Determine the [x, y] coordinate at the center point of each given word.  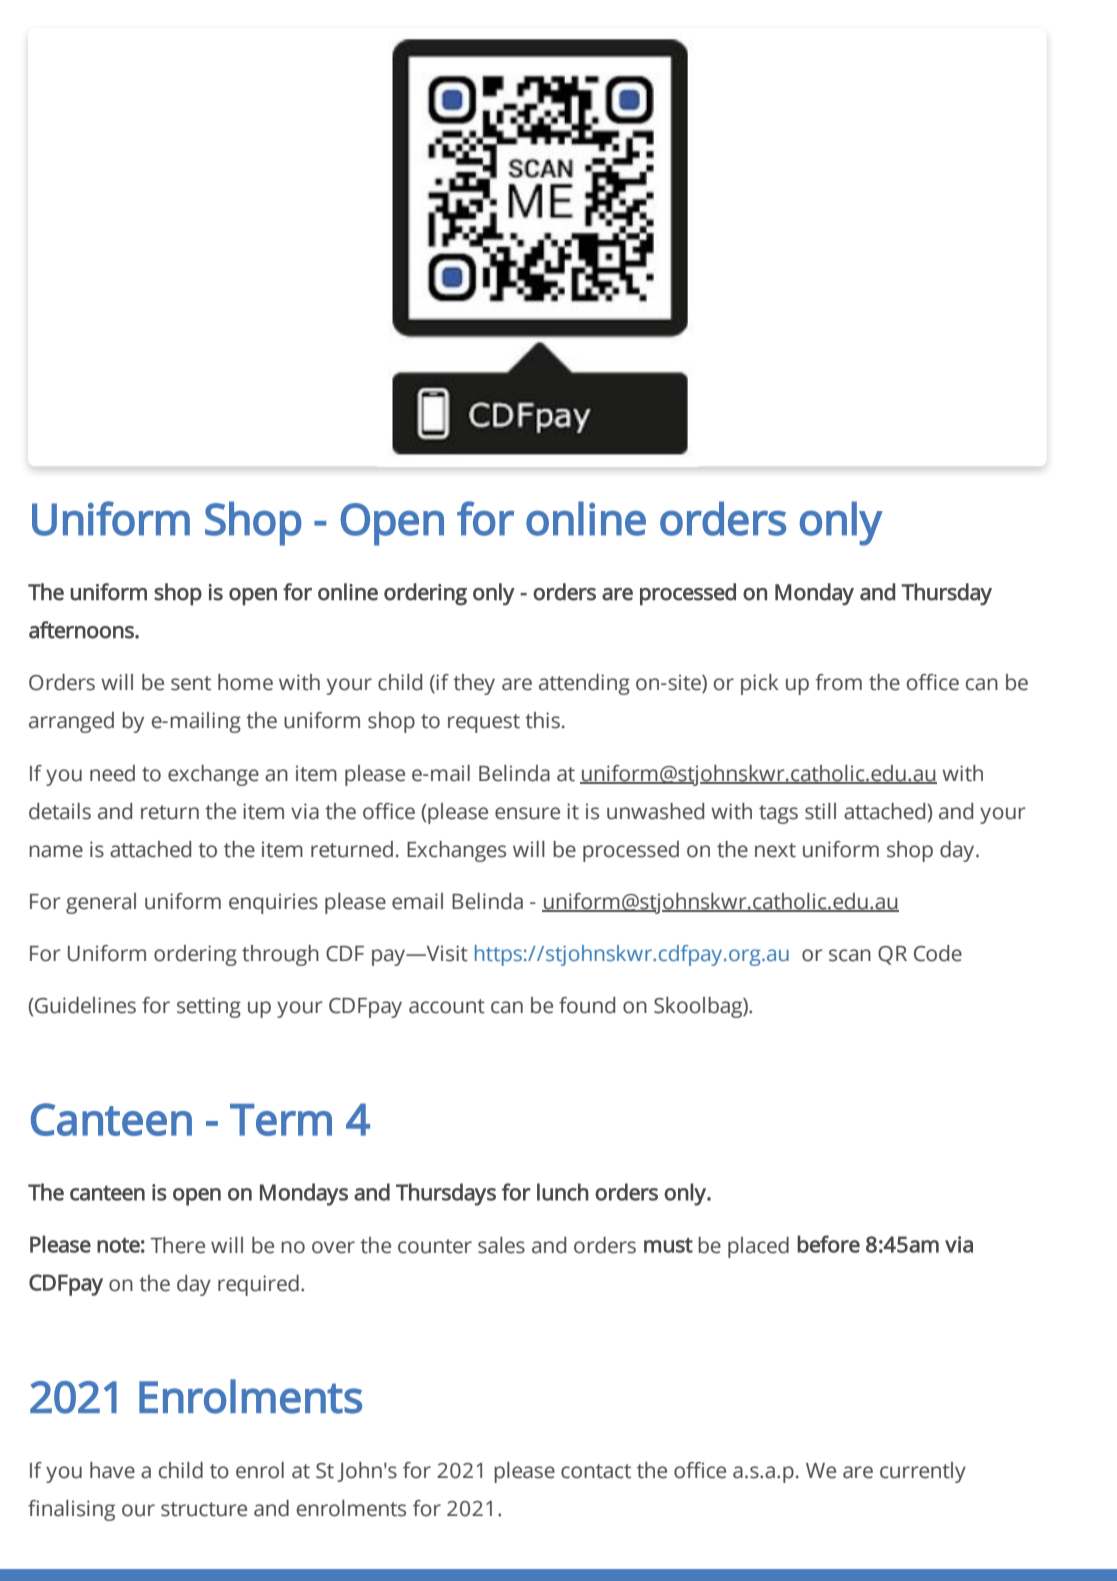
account [447, 1006]
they [474, 684]
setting [209, 1007]
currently [923, 1472]
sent [191, 683]
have [112, 1470]
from [838, 682]
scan [850, 955]
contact [596, 1471]
